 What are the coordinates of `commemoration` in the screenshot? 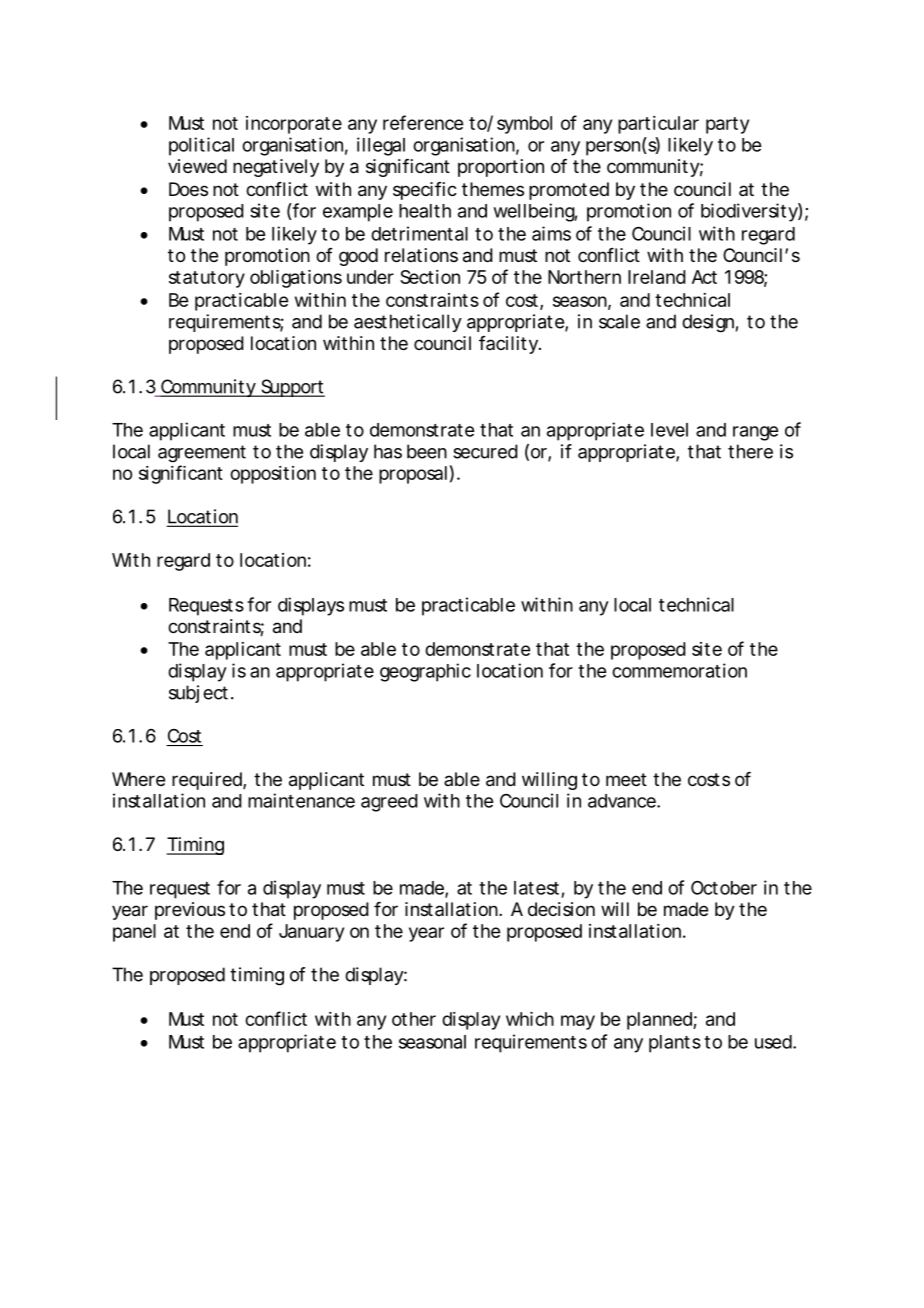 It's located at (679, 670).
